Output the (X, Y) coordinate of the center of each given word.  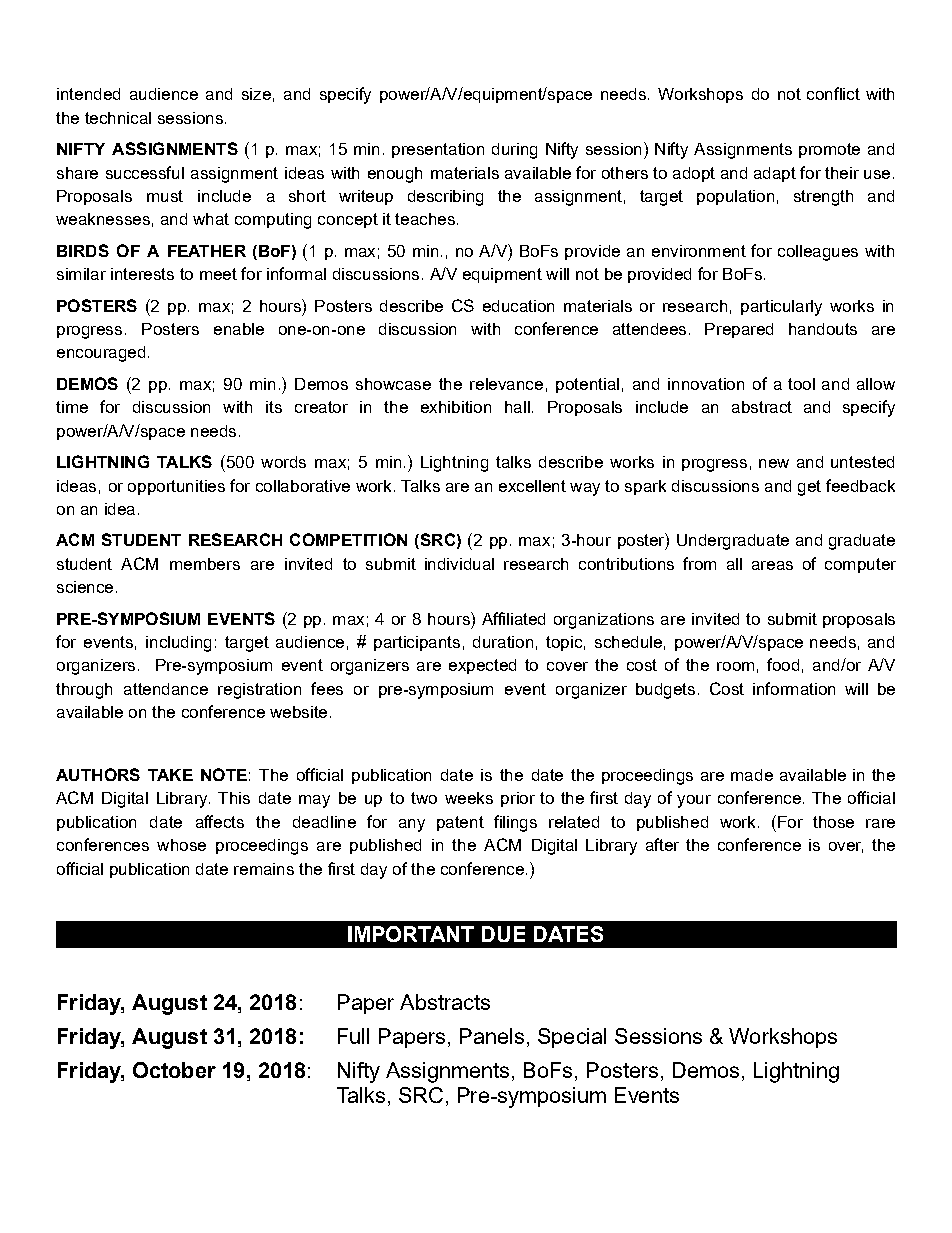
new (774, 463)
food (783, 664)
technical (118, 118)
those (833, 822)
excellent (532, 486)
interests (142, 274)
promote (829, 150)
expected (482, 666)
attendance (166, 689)
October (174, 1070)
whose (181, 845)
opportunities (176, 487)
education (518, 306)
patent (460, 823)
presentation (438, 150)
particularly (781, 308)
